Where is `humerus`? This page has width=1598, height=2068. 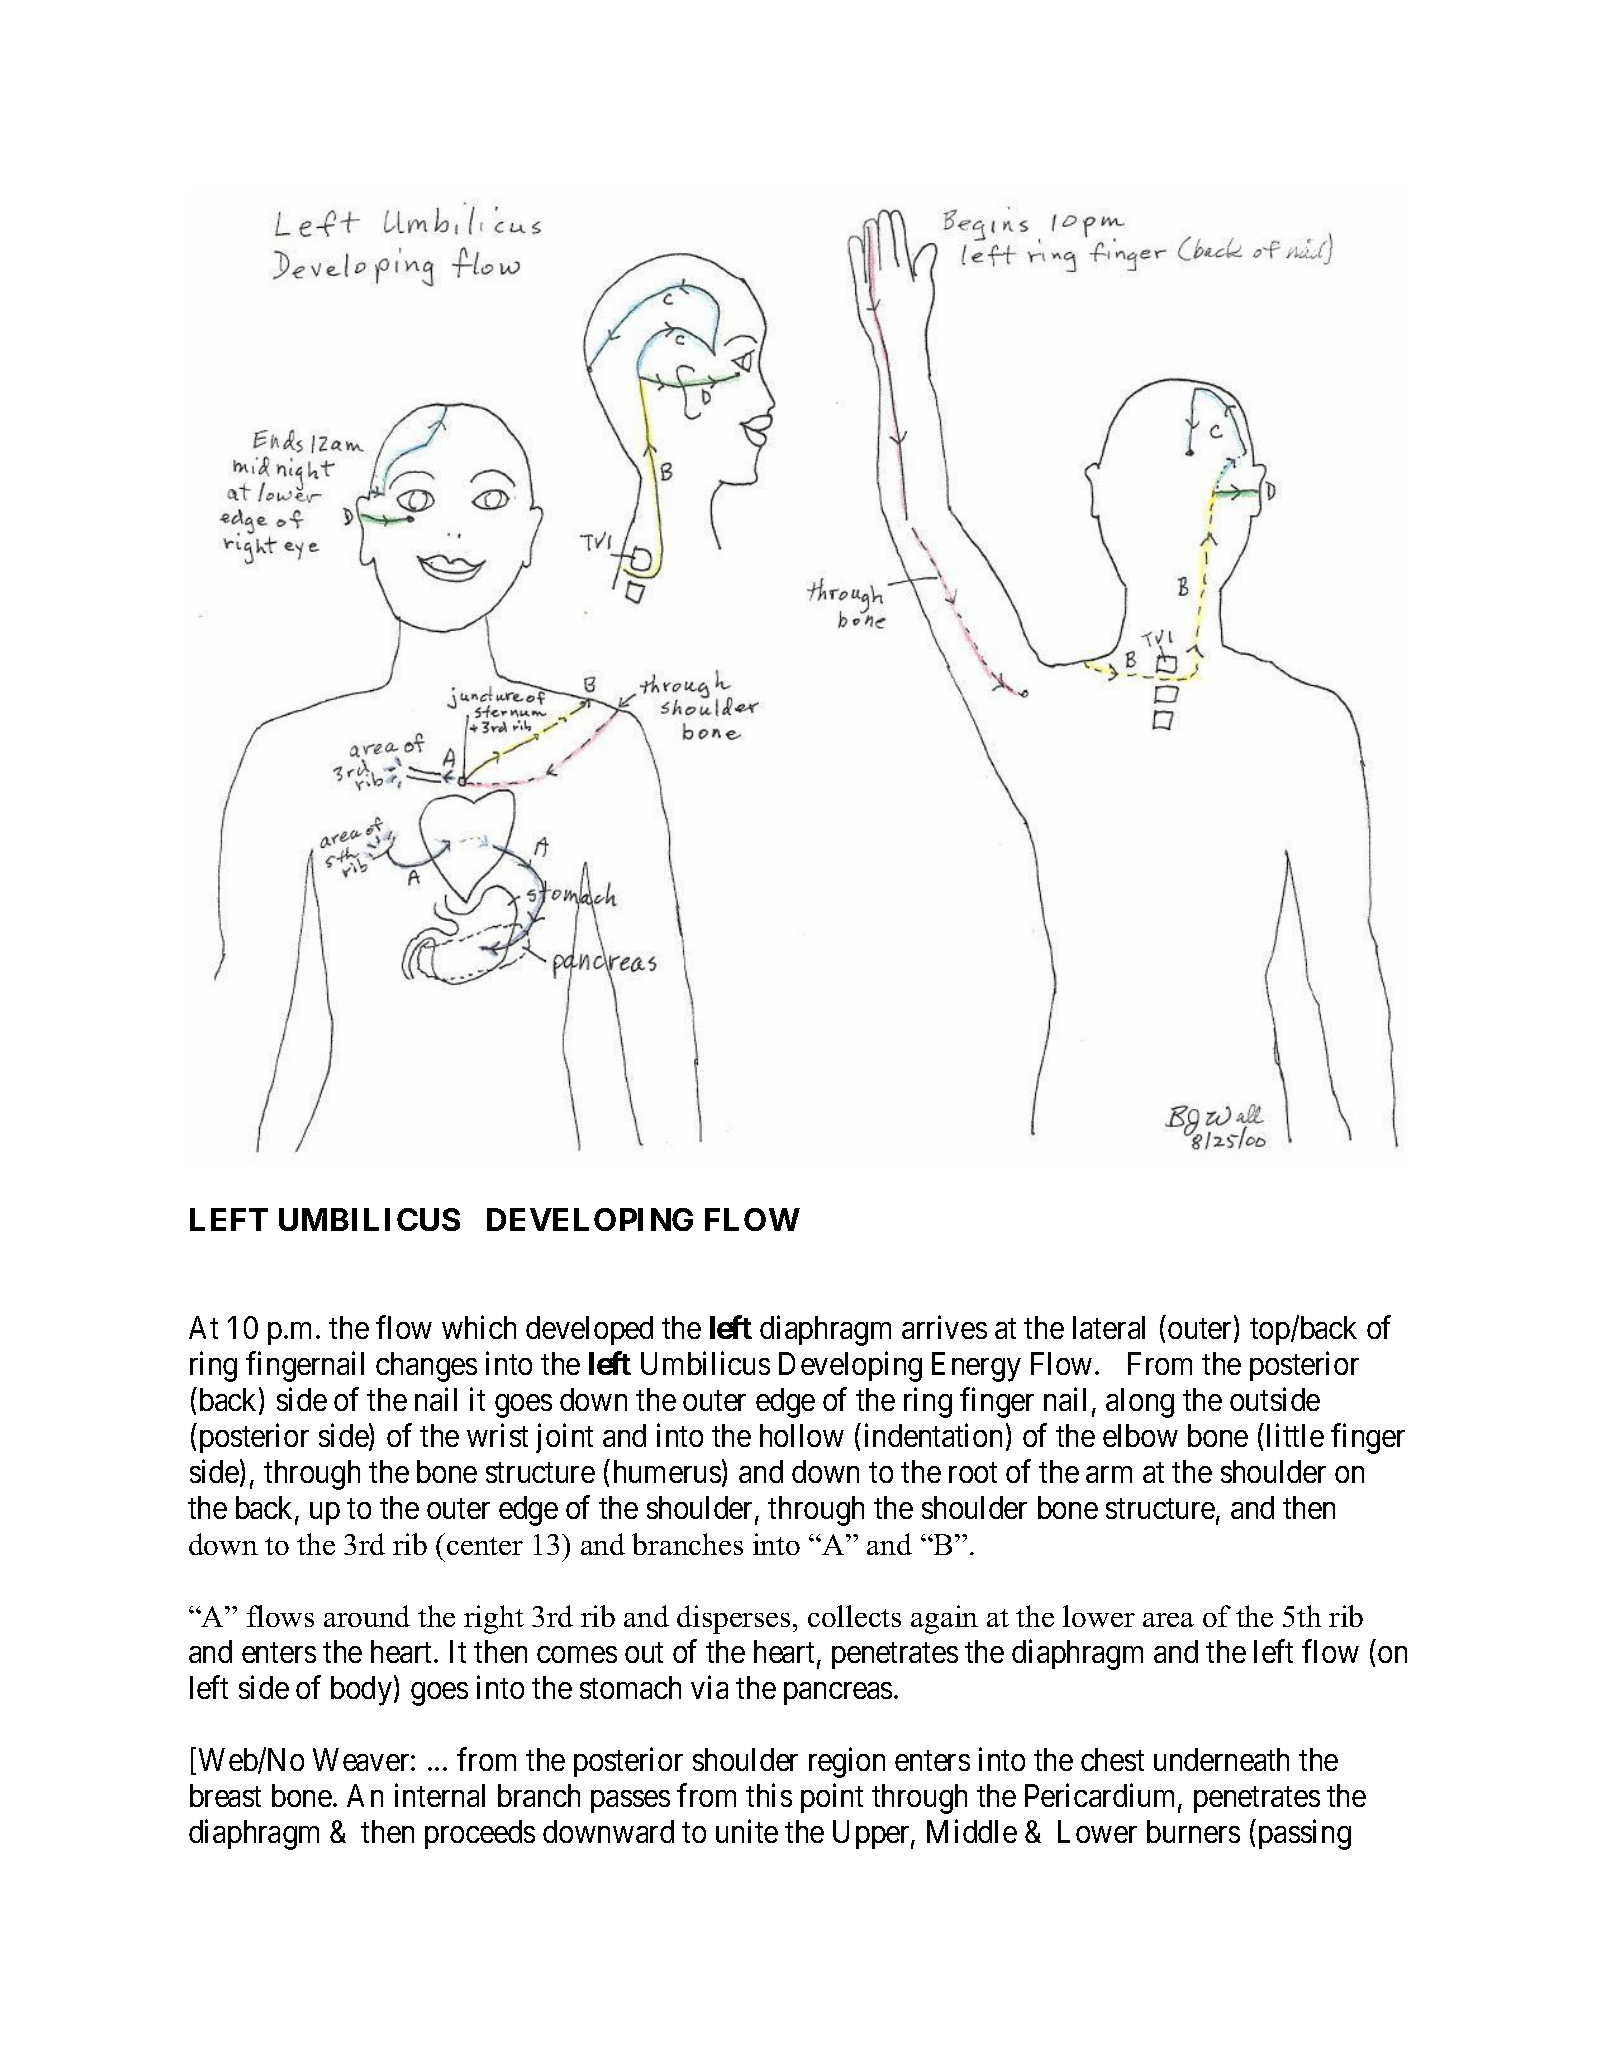 humerus is located at coordinates (667, 1471).
